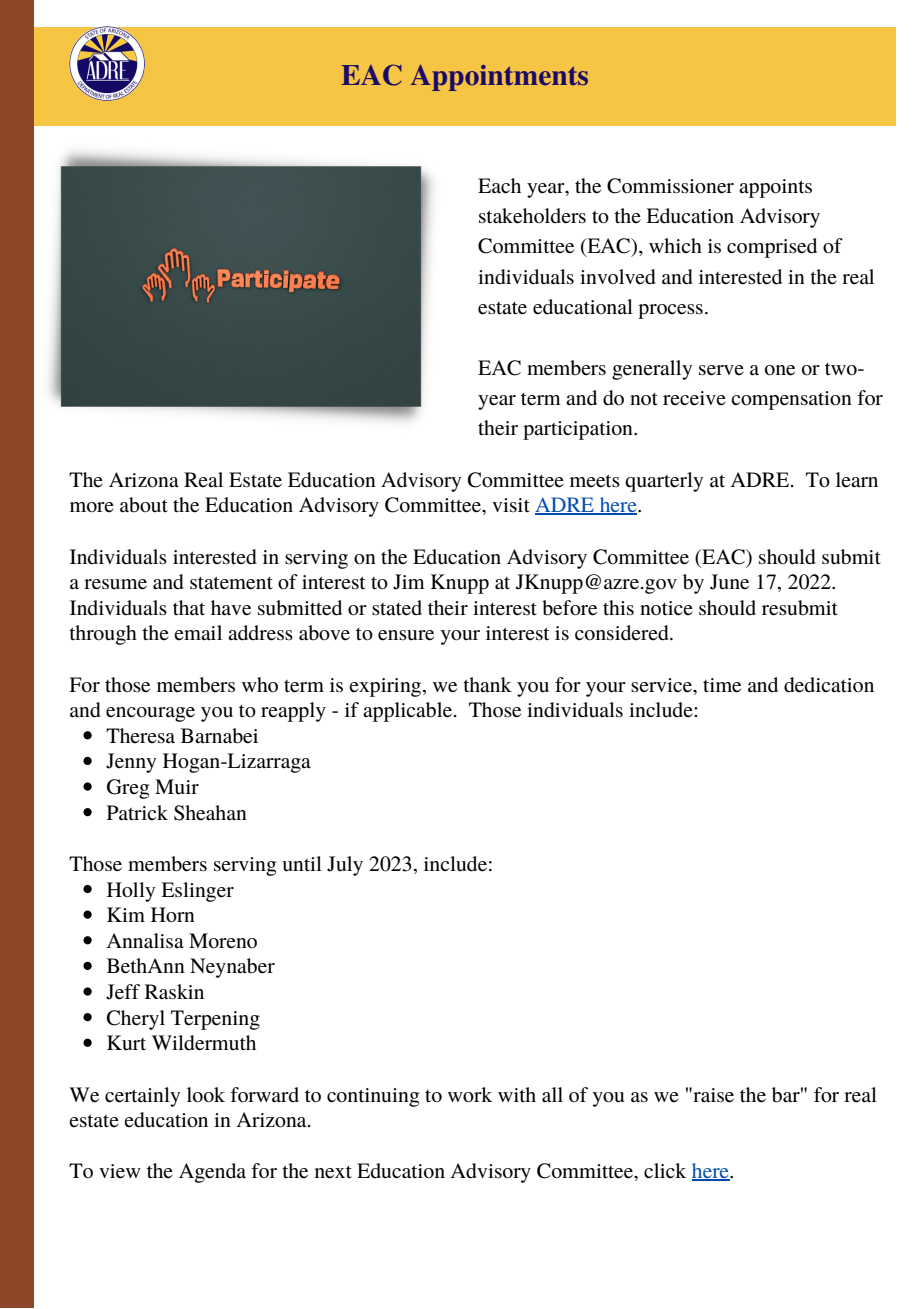  What do you see at coordinates (499, 186) in the document?
I see `Each` at bounding box center [499, 186].
